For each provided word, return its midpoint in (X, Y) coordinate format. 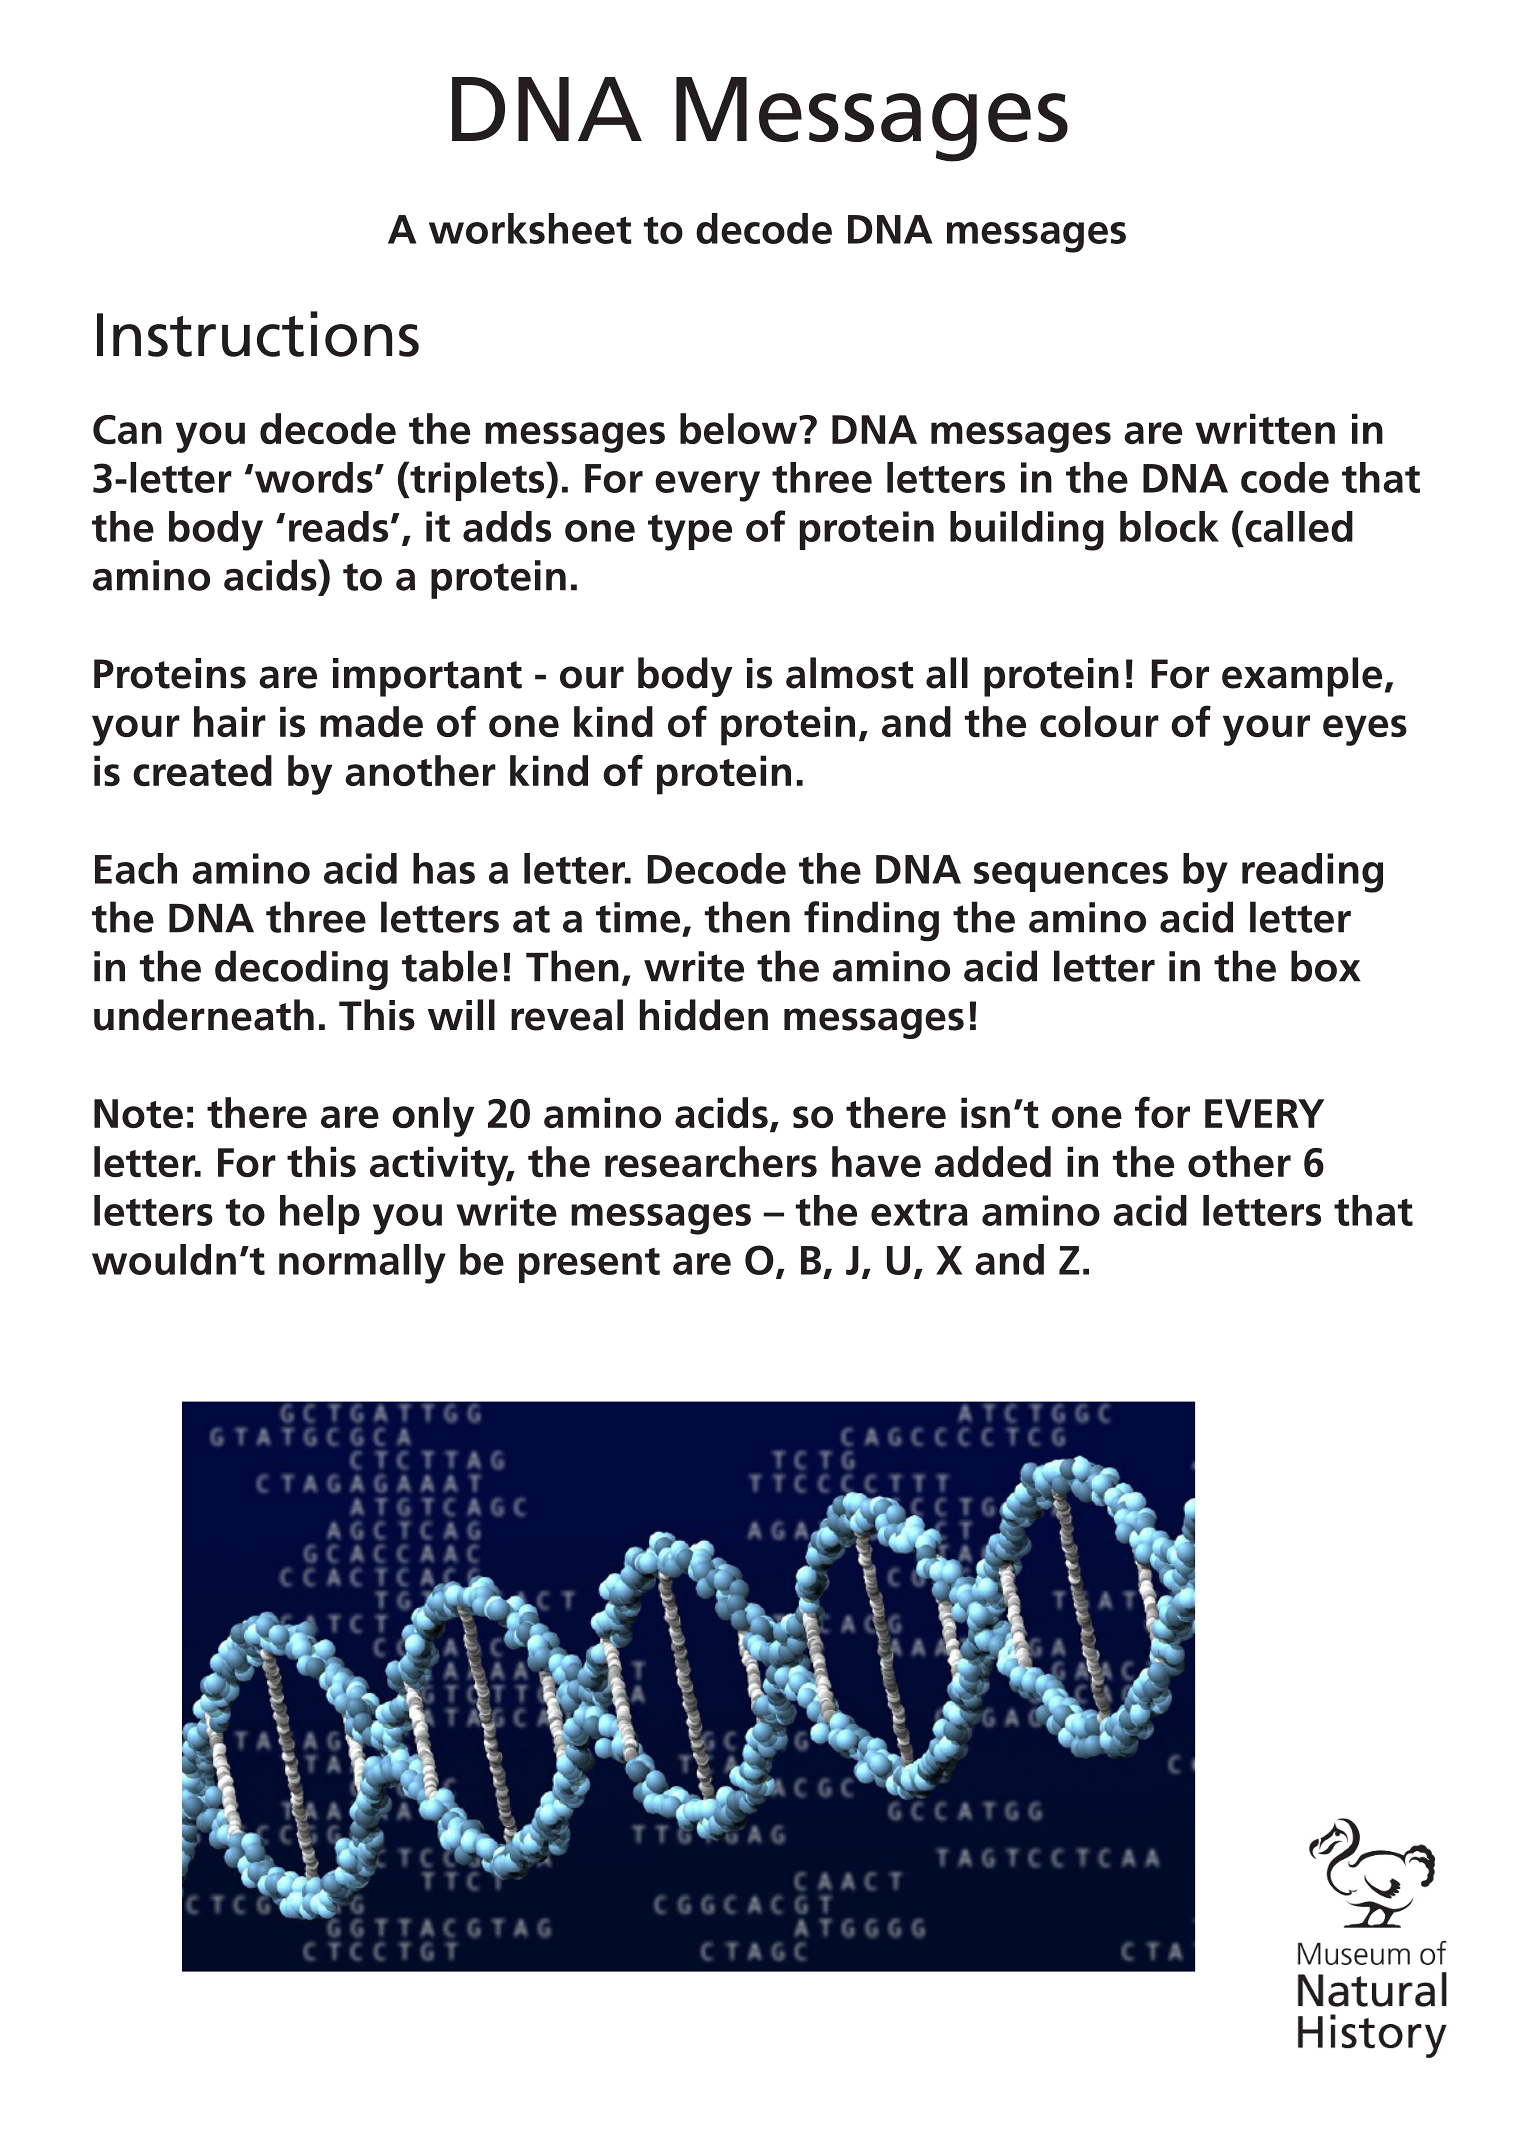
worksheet (530, 228)
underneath (204, 1015)
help (320, 1214)
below (740, 428)
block (1169, 526)
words (314, 477)
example (1302, 677)
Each (136, 868)
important (427, 677)
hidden (704, 1015)
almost (850, 673)
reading (1312, 873)
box (1326, 966)
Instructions (258, 334)
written (1265, 428)
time (638, 917)
